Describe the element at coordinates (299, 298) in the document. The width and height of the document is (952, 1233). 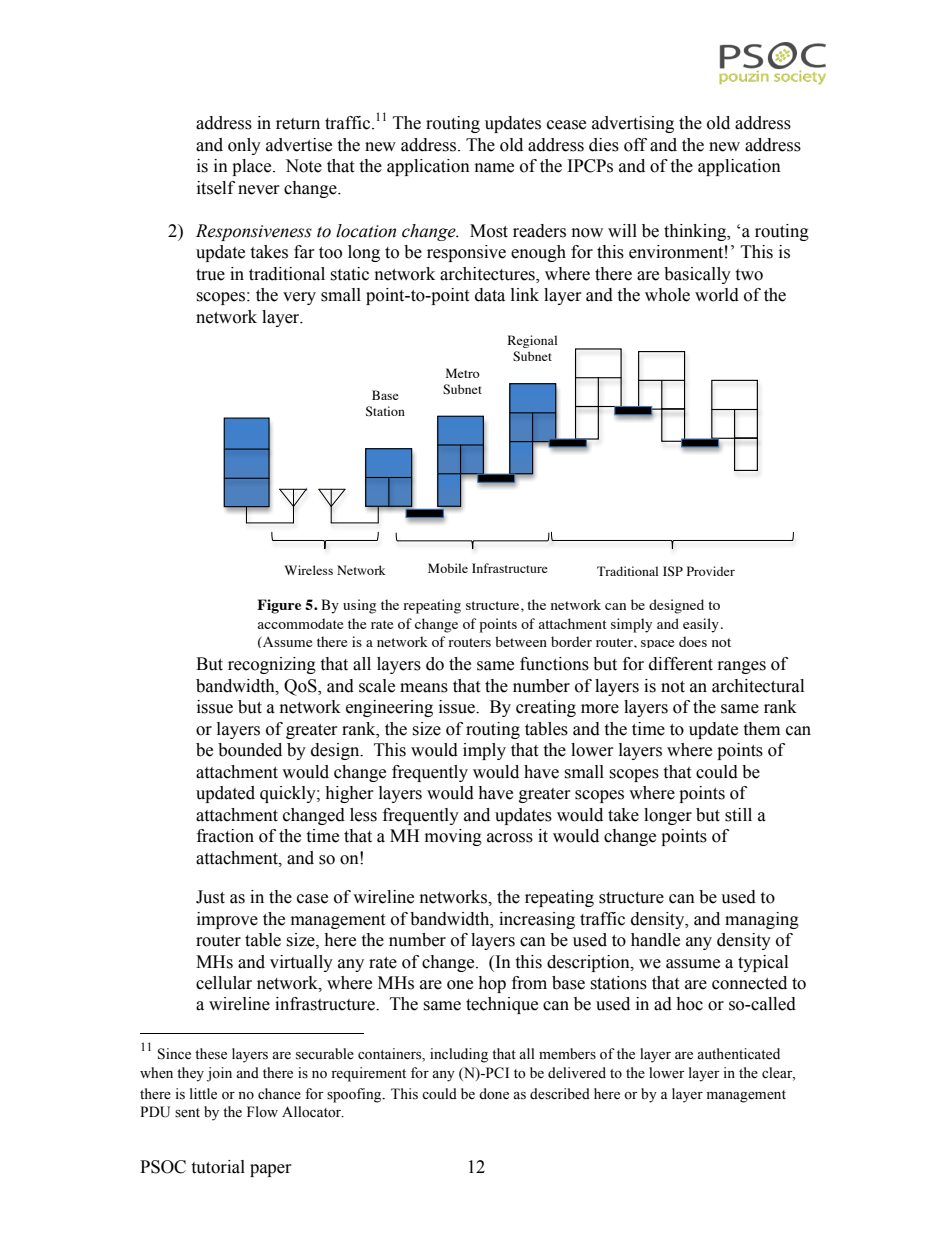
I see `very` at that location.
